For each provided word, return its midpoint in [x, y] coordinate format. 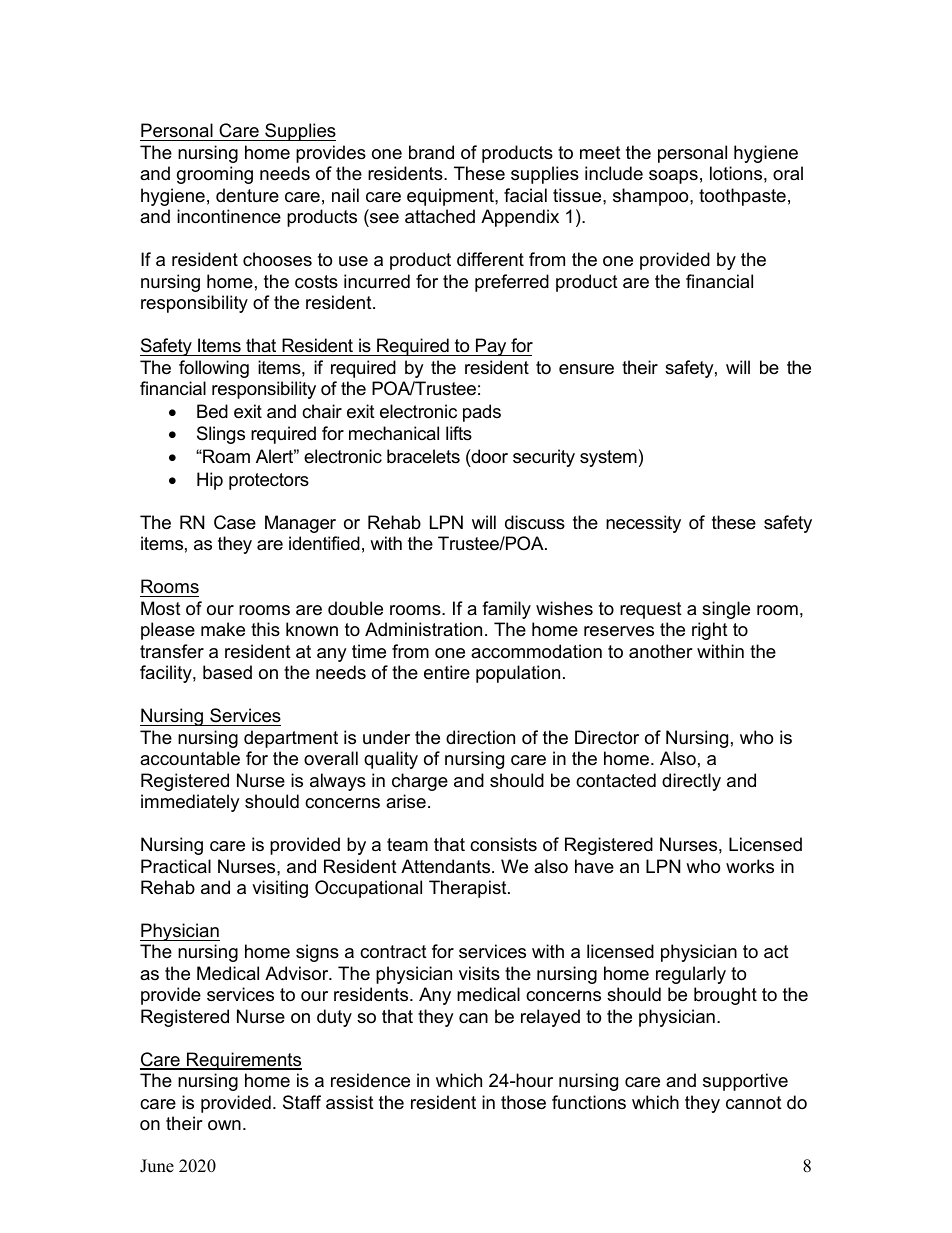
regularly [691, 975]
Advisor [298, 973]
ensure [586, 369]
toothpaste [742, 197]
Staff [302, 1102]
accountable [190, 758]
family [506, 610]
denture [247, 195]
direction [480, 737]
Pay [491, 347]
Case [235, 522]
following [214, 369]
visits [479, 973]
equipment [451, 197]
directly [691, 782]
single [726, 610]
